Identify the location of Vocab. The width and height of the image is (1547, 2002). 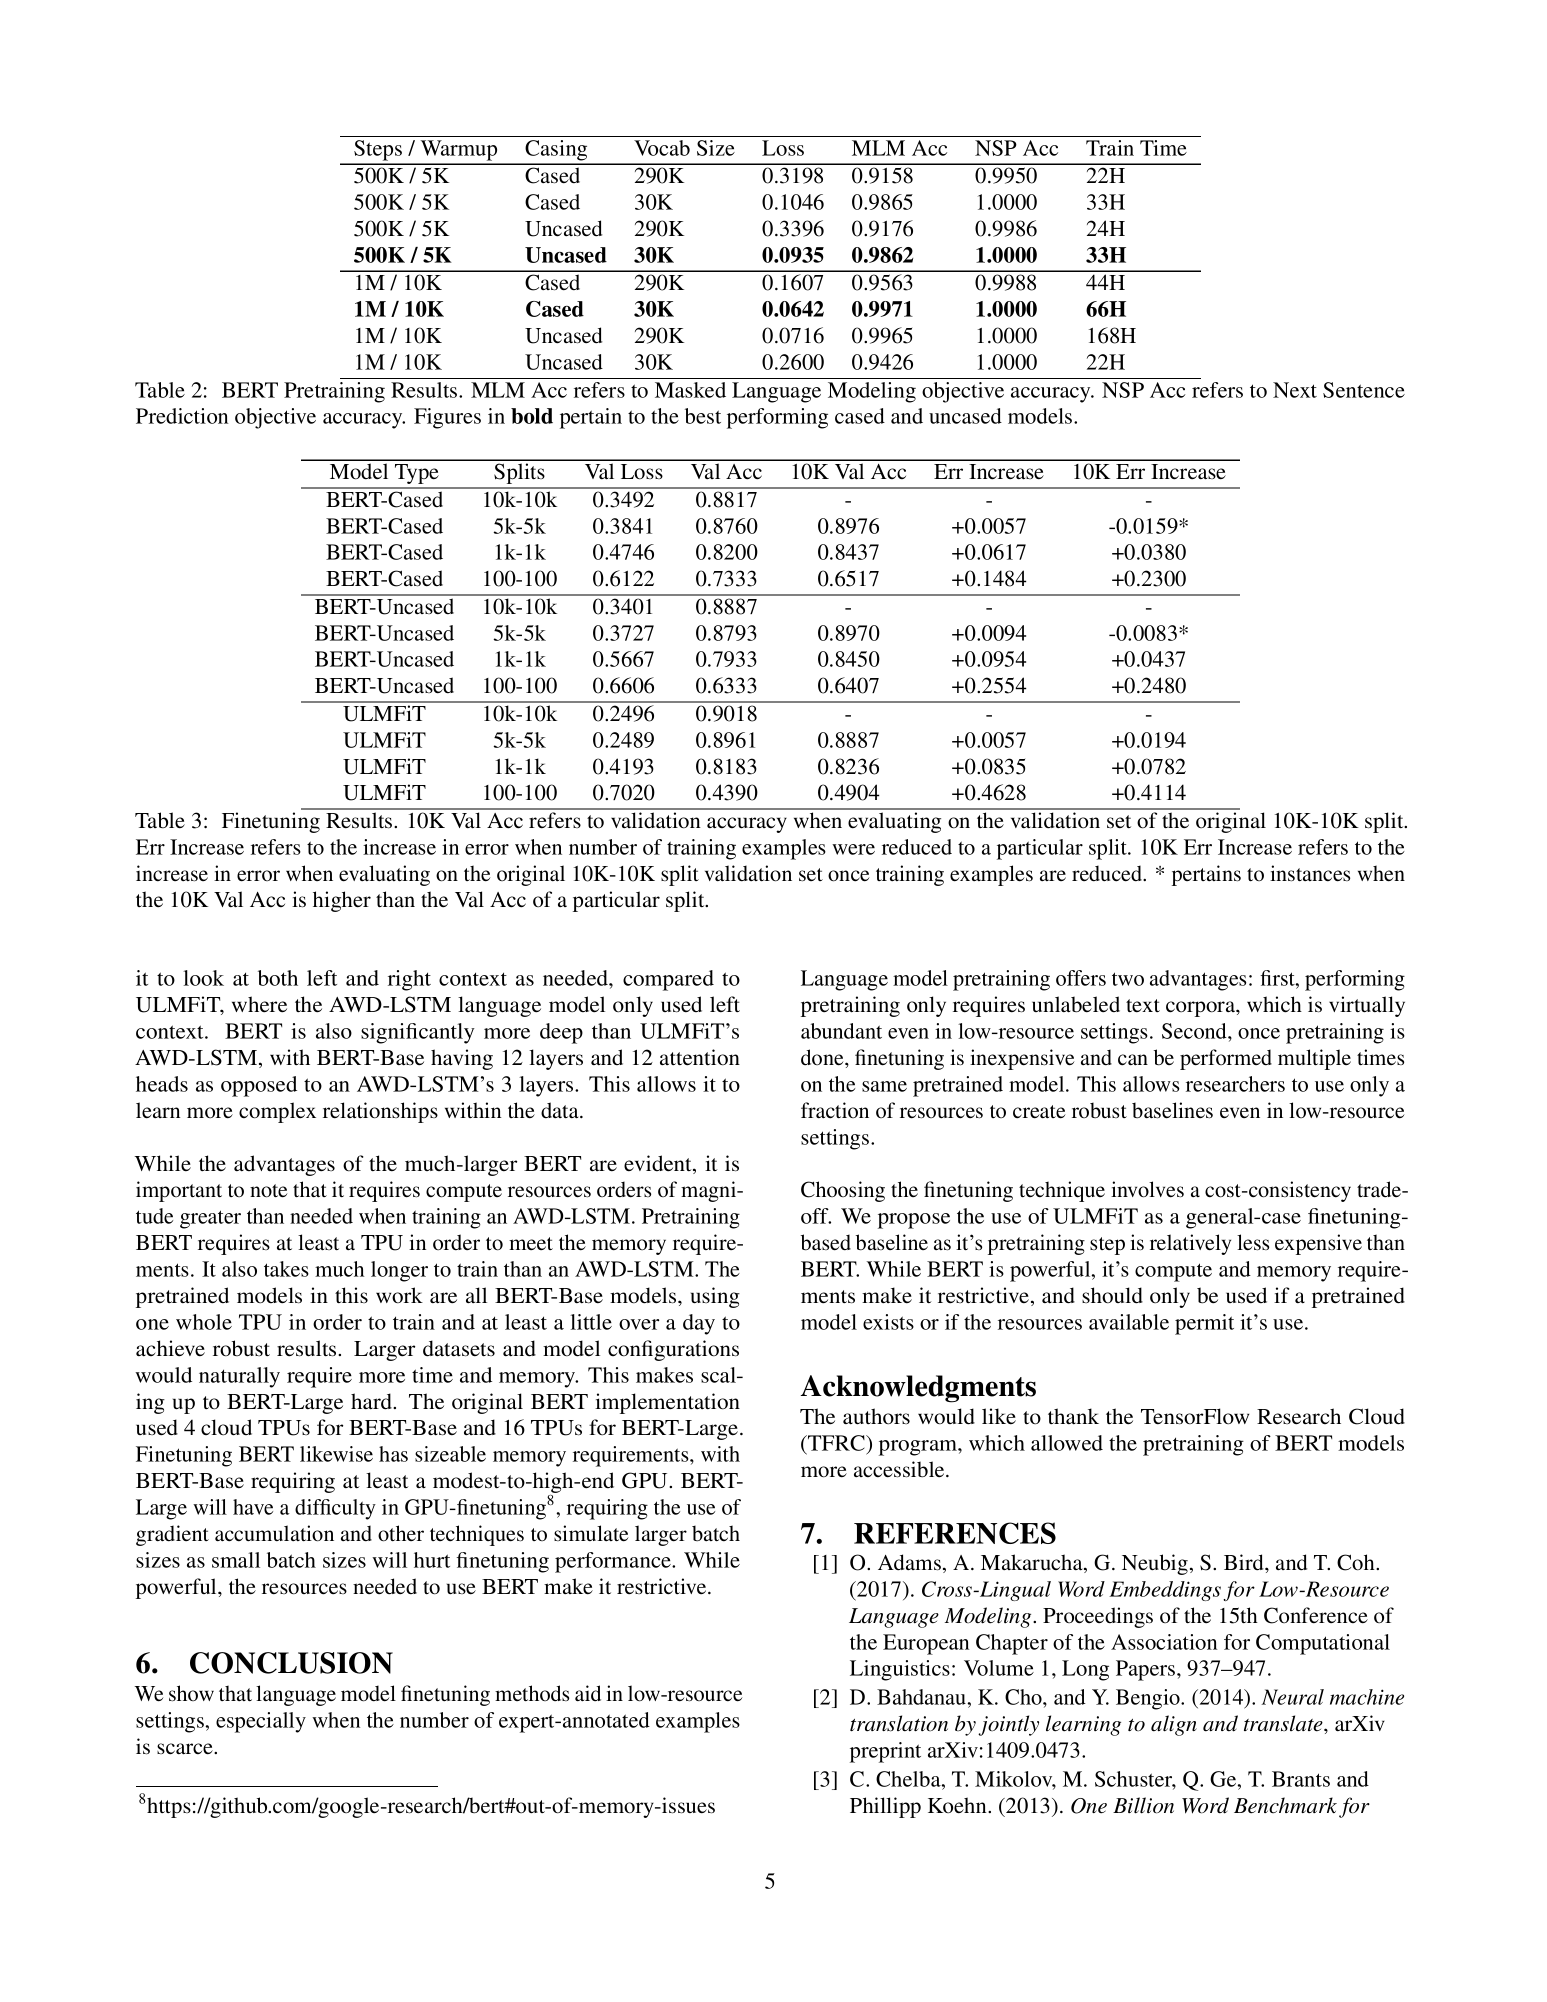
(662, 148).
